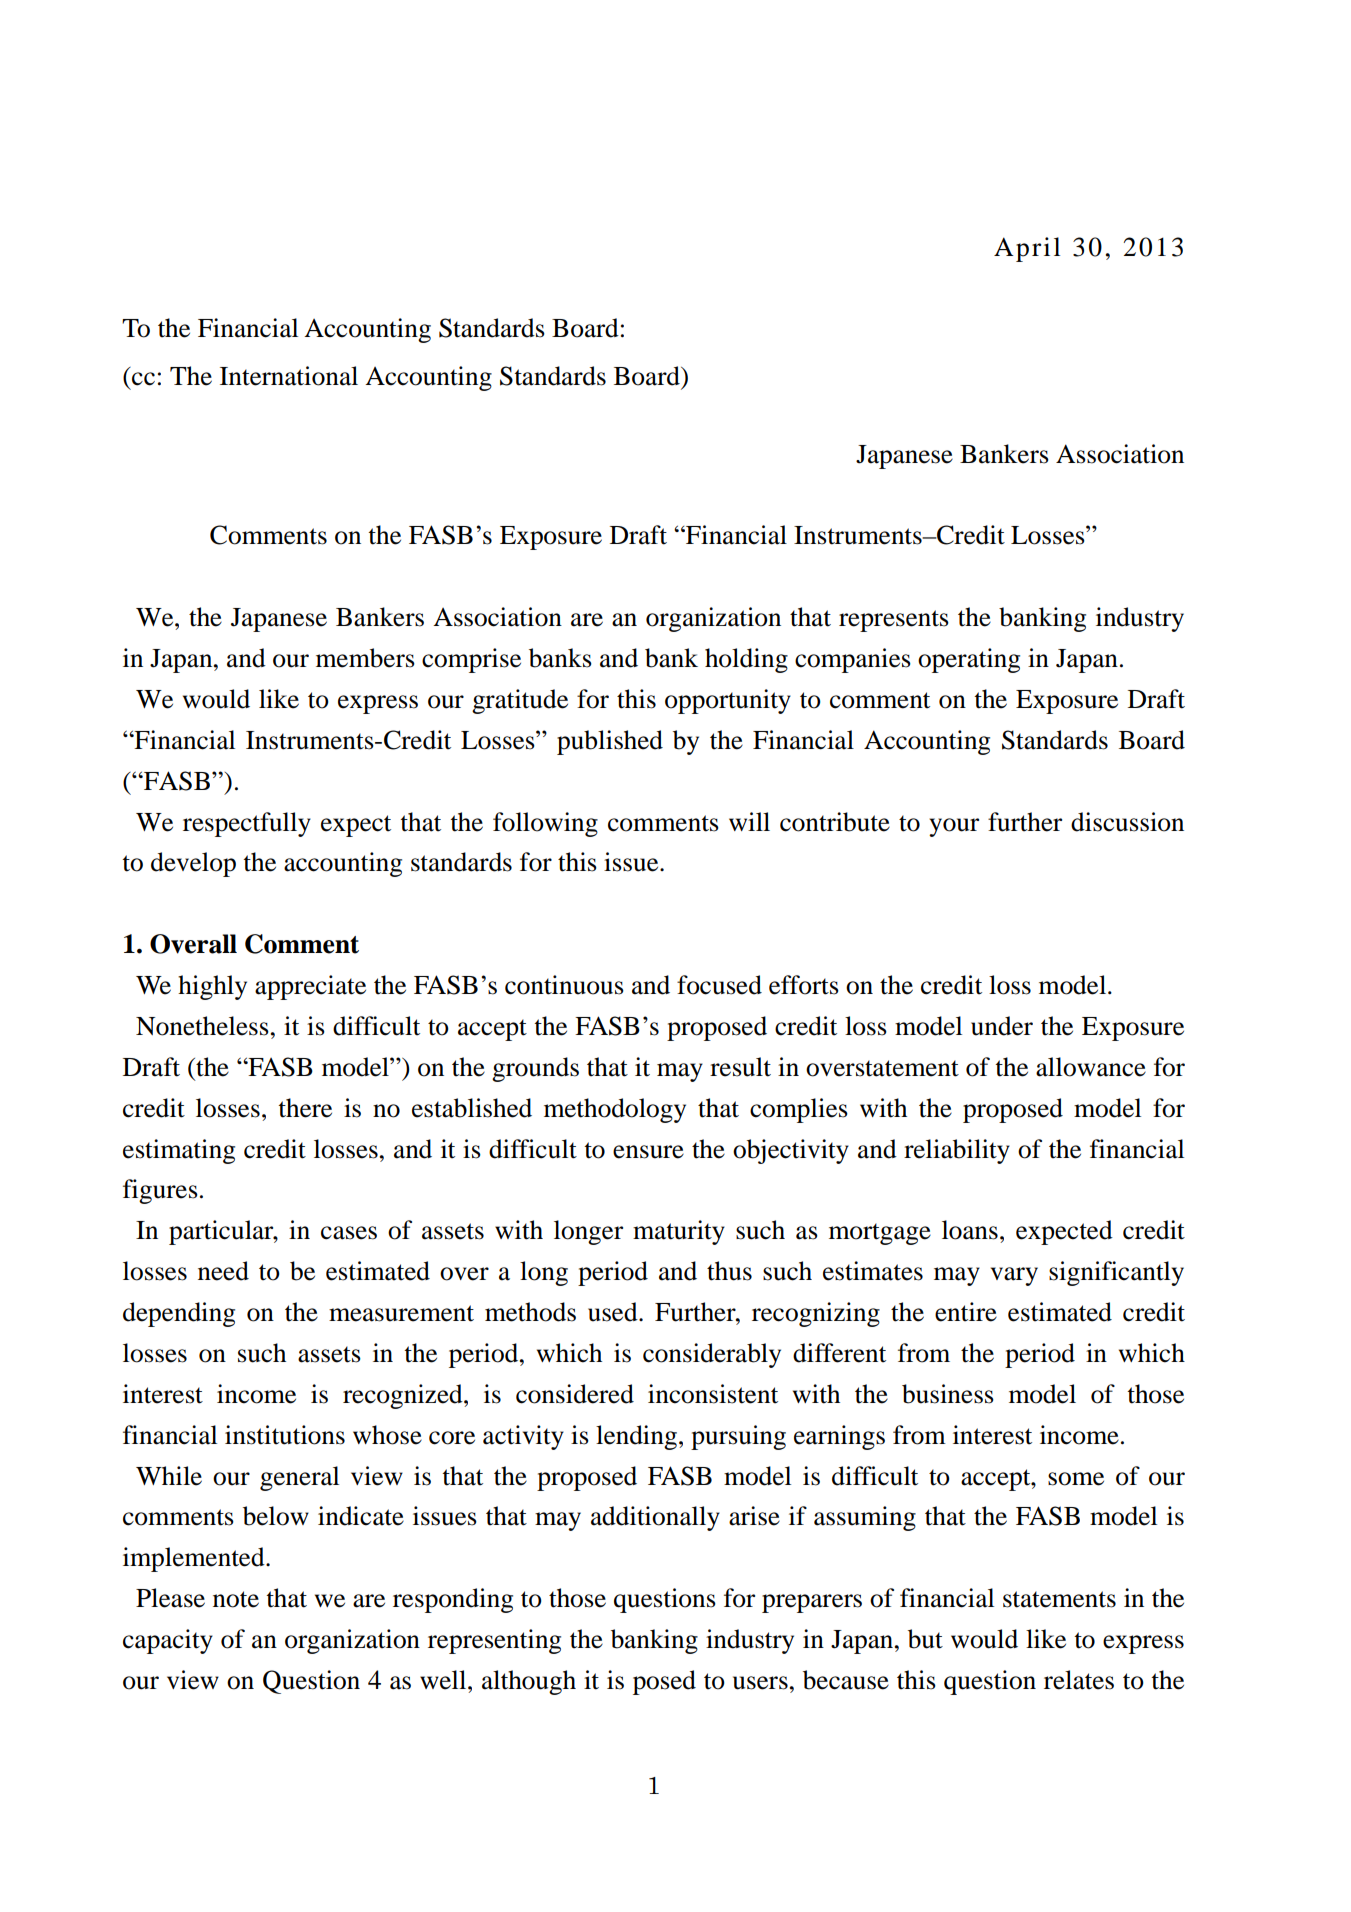 The height and width of the screenshot is (1912, 1351). What do you see at coordinates (894, 621) in the screenshot?
I see `represents` at bounding box center [894, 621].
